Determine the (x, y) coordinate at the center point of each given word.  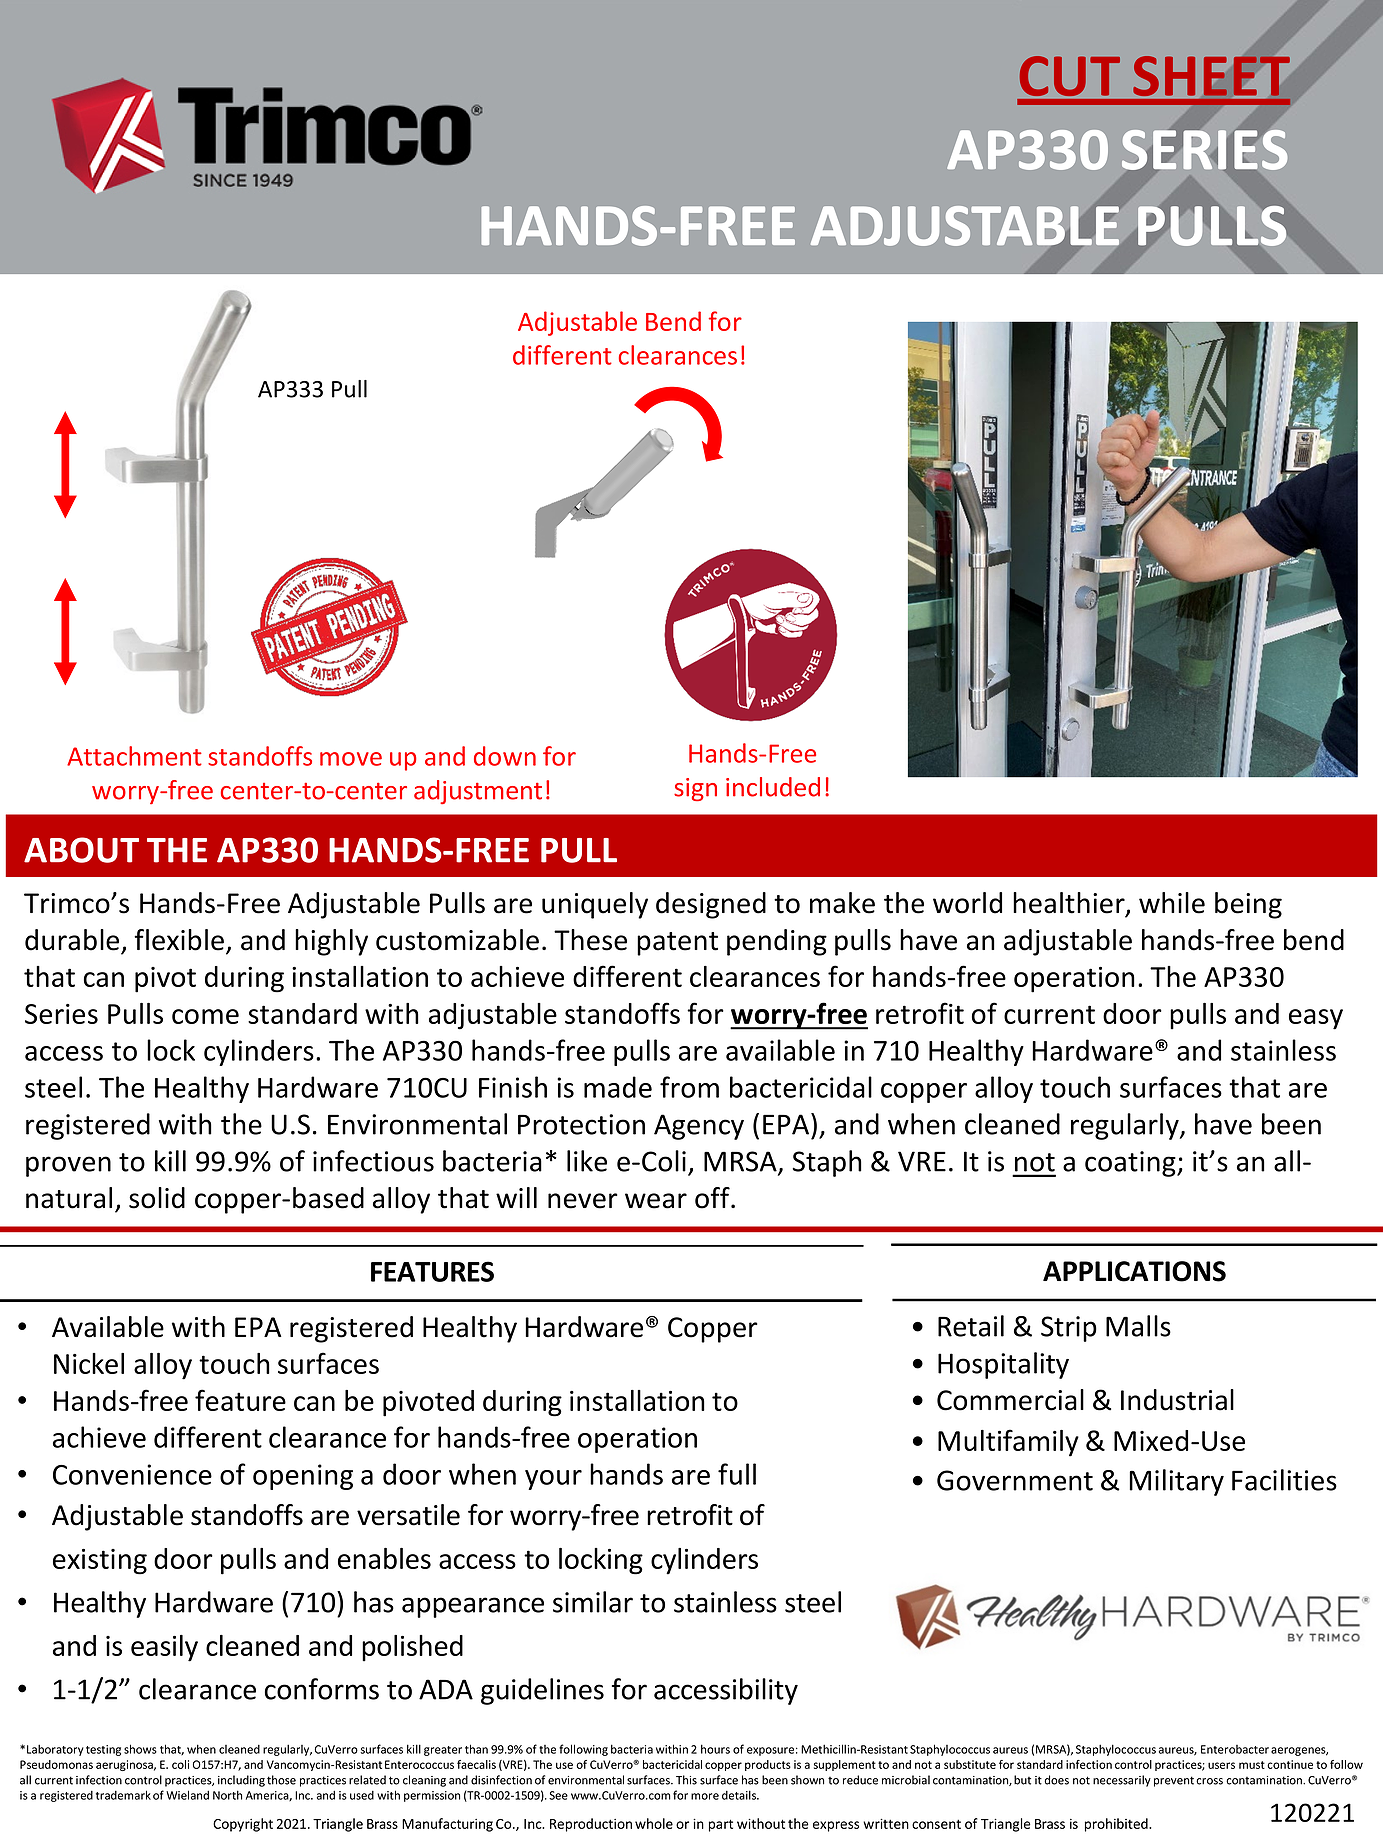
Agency (699, 1127)
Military (1176, 1482)
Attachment (134, 756)
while (1172, 903)
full (737, 1474)
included (773, 787)
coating (1131, 1164)
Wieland (187, 1795)
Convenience (132, 1474)
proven (68, 1166)
